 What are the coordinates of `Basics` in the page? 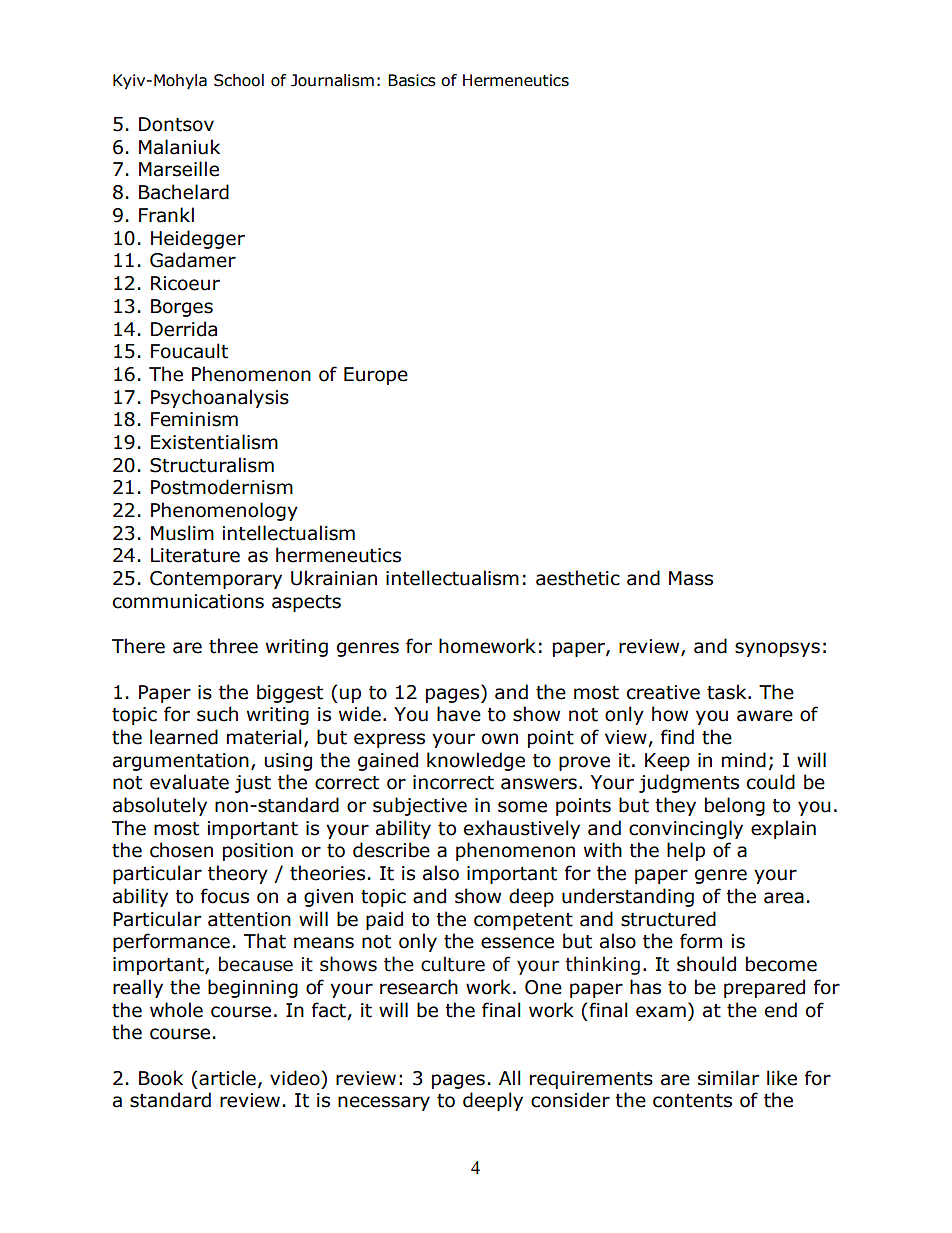 It's located at (412, 80).
